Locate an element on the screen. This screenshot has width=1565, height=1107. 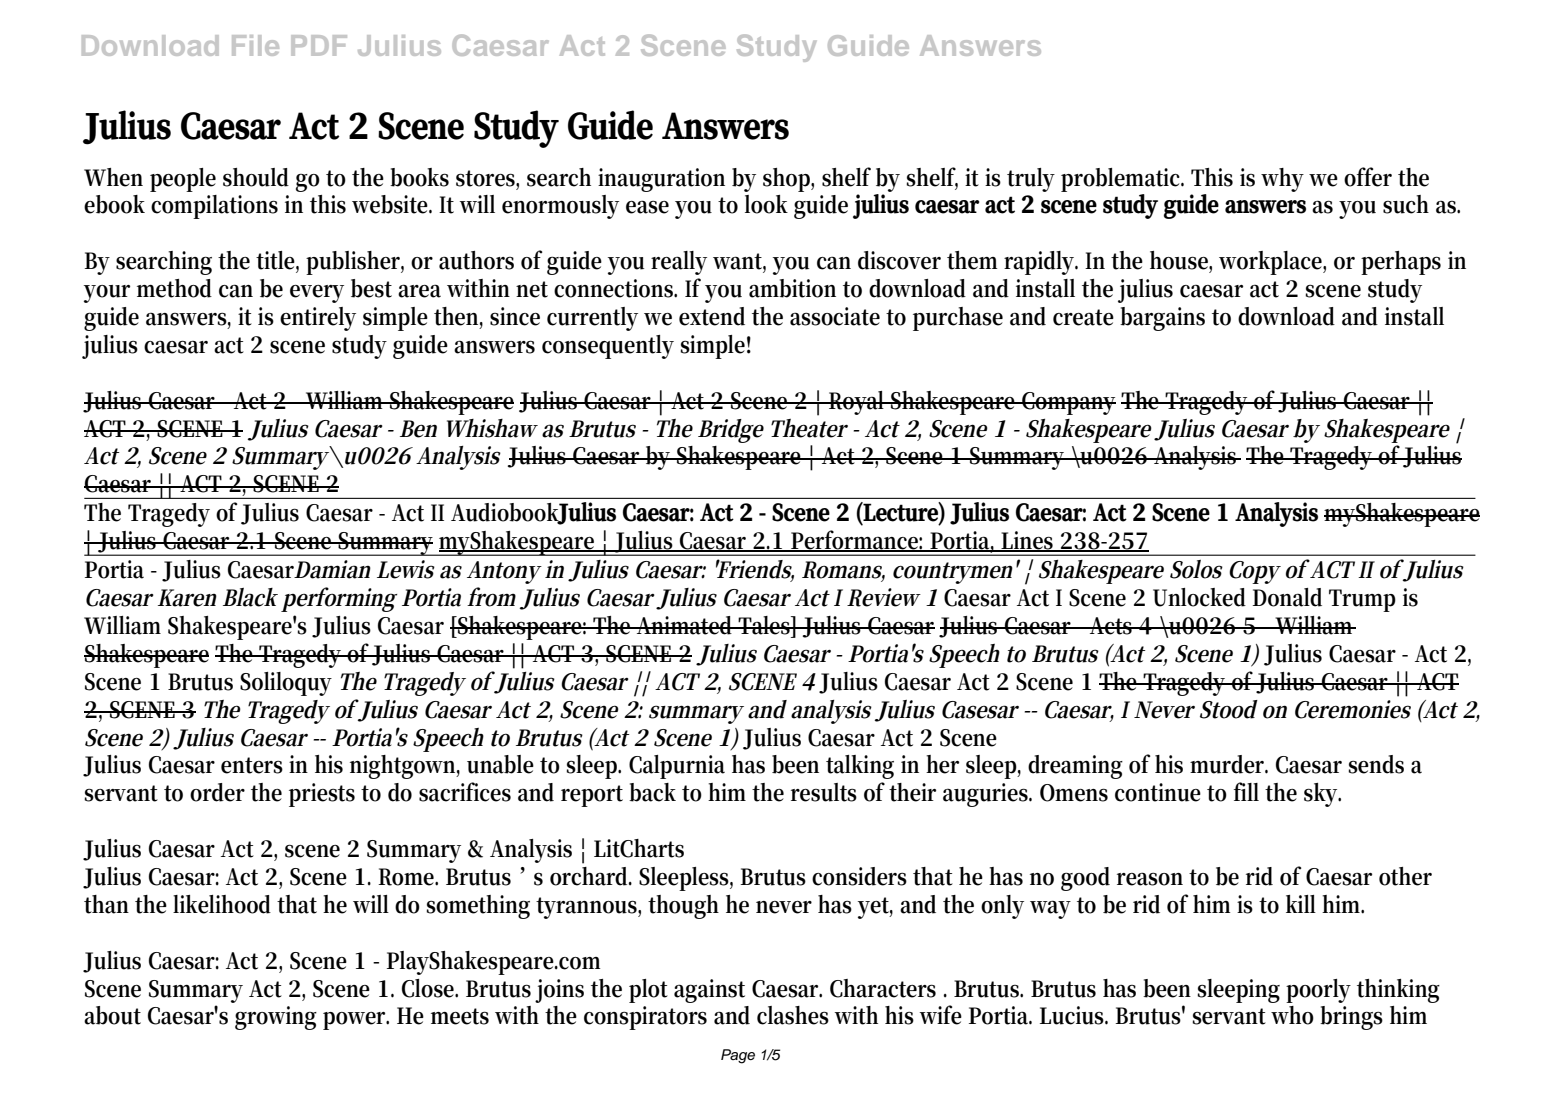
order is located at coordinates (217, 792).
